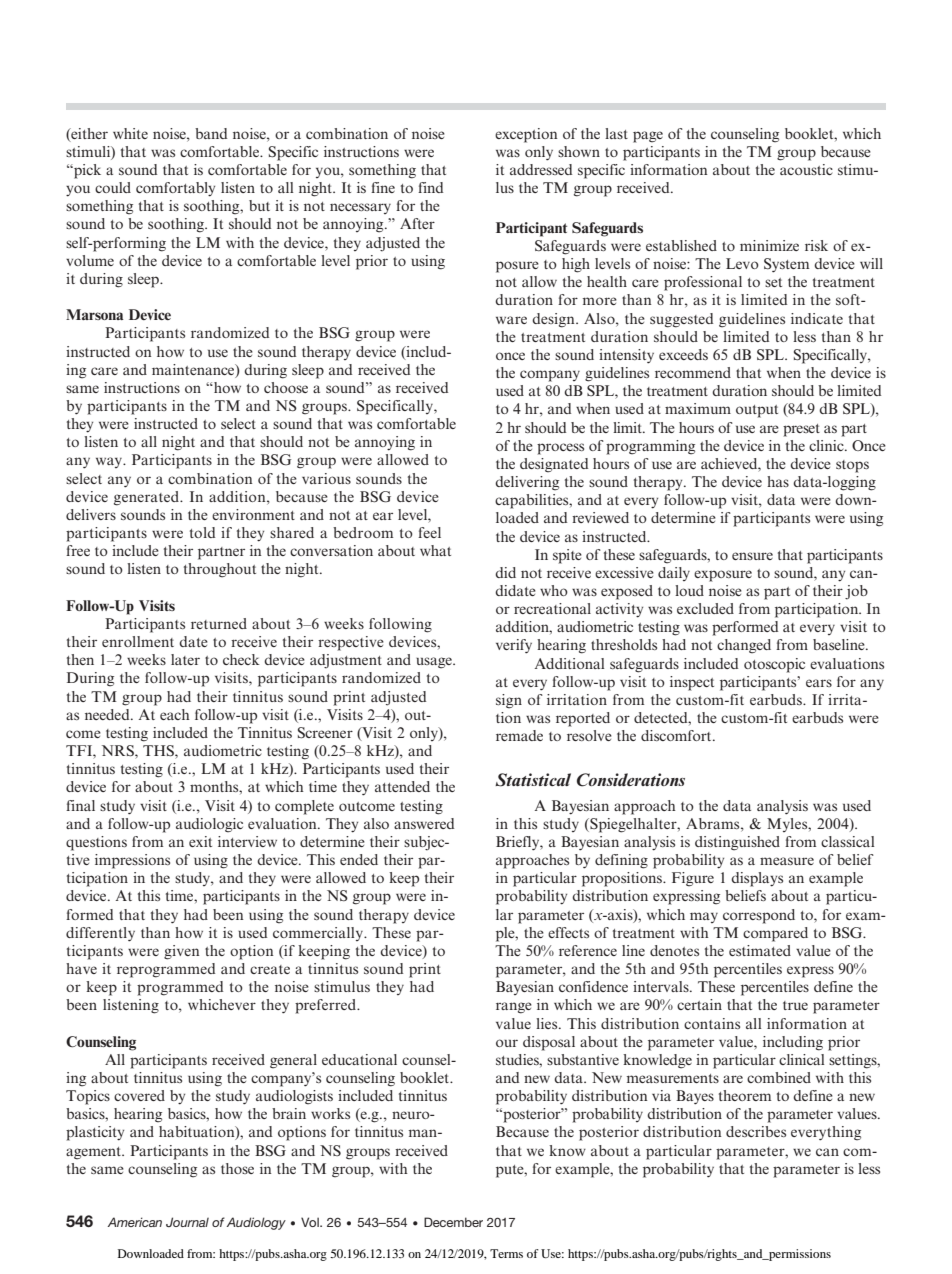 This screenshot has height=1274, width=952. I want to click on comfortably, so click(175, 189).
